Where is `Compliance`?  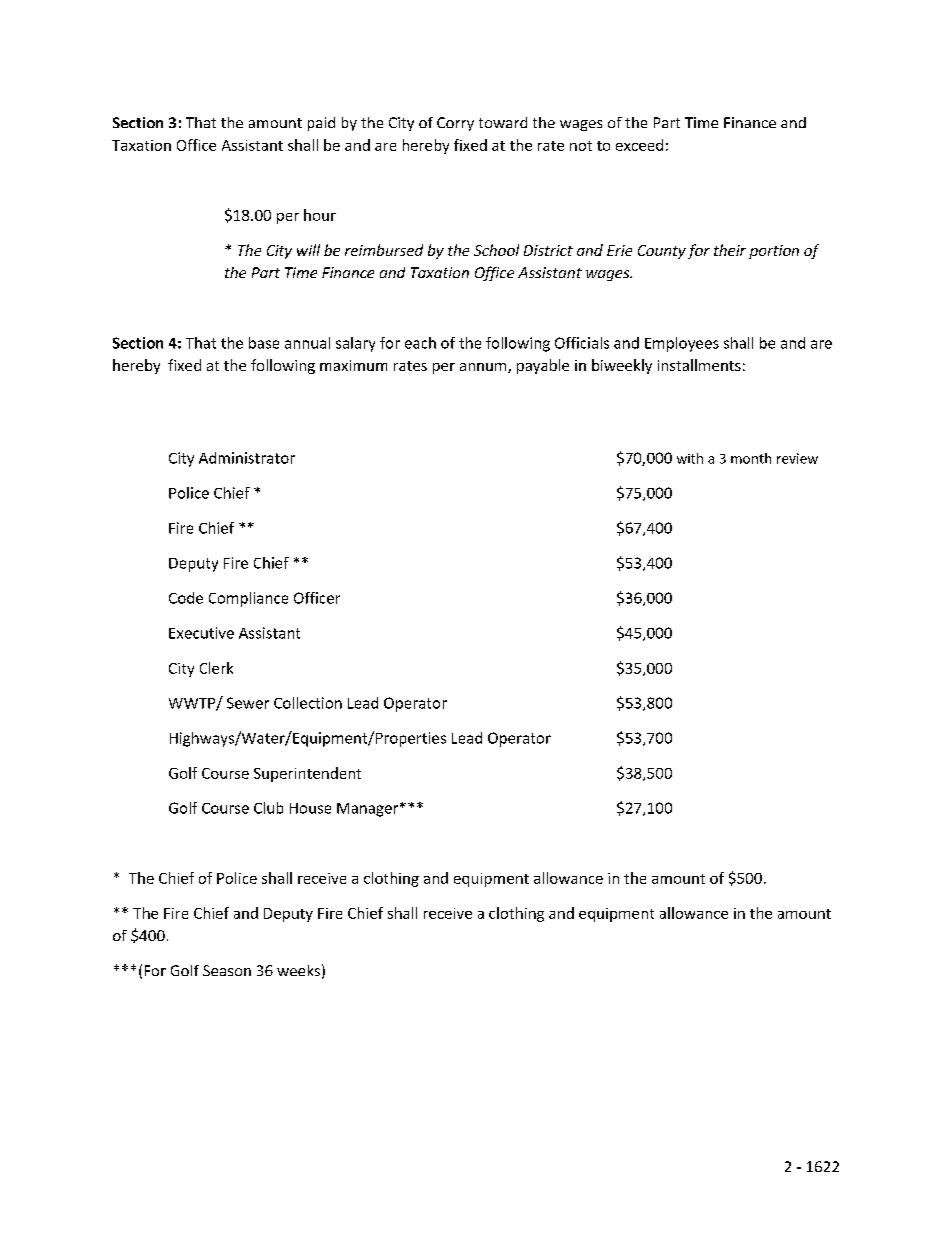 Compliance is located at coordinates (248, 599).
